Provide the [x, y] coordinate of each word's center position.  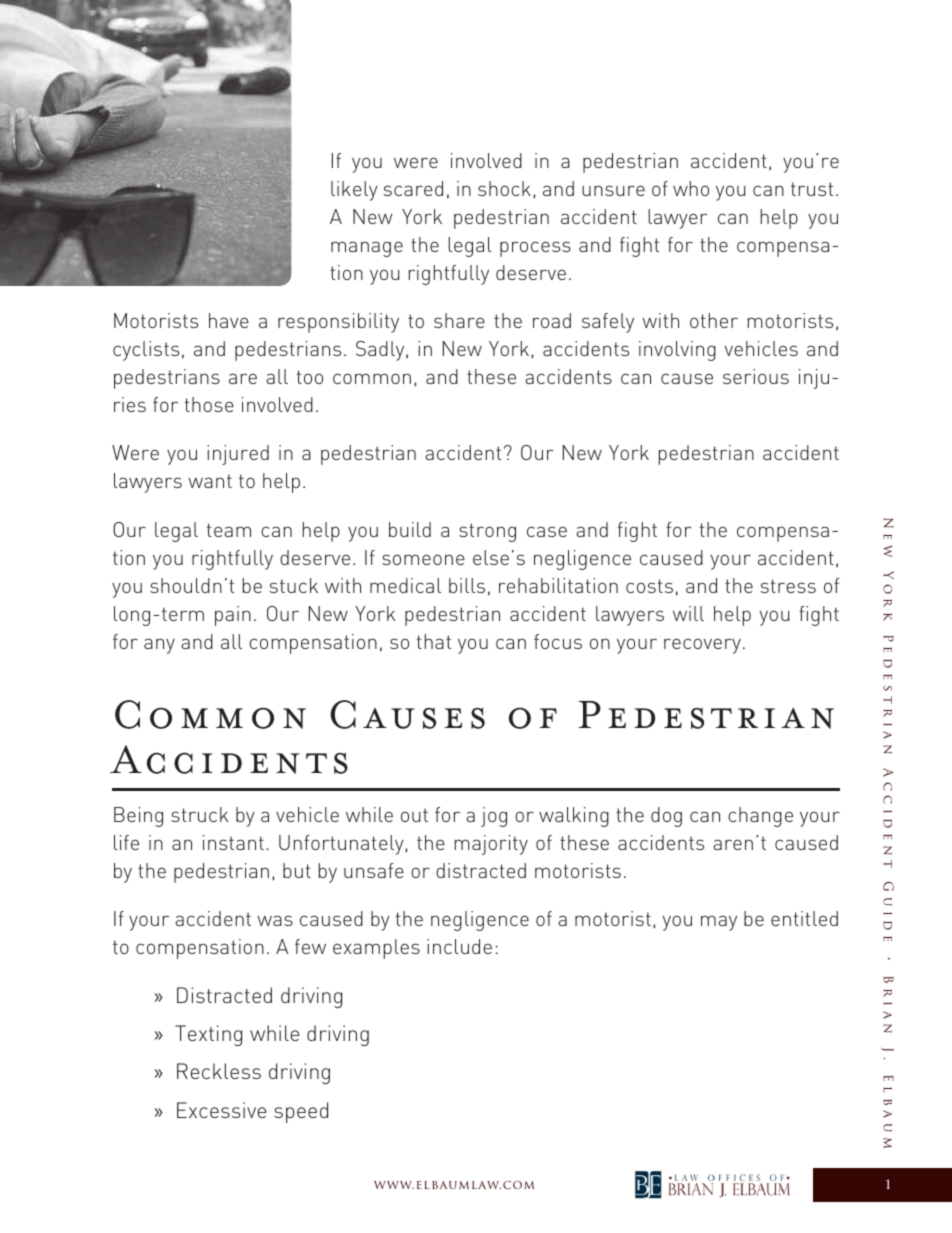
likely [354, 191]
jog [494, 817]
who [691, 188]
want [210, 481]
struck [199, 814]
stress [788, 586]
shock [504, 188]
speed [301, 1112]
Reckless [219, 1071]
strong [487, 532]
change [760, 817]
